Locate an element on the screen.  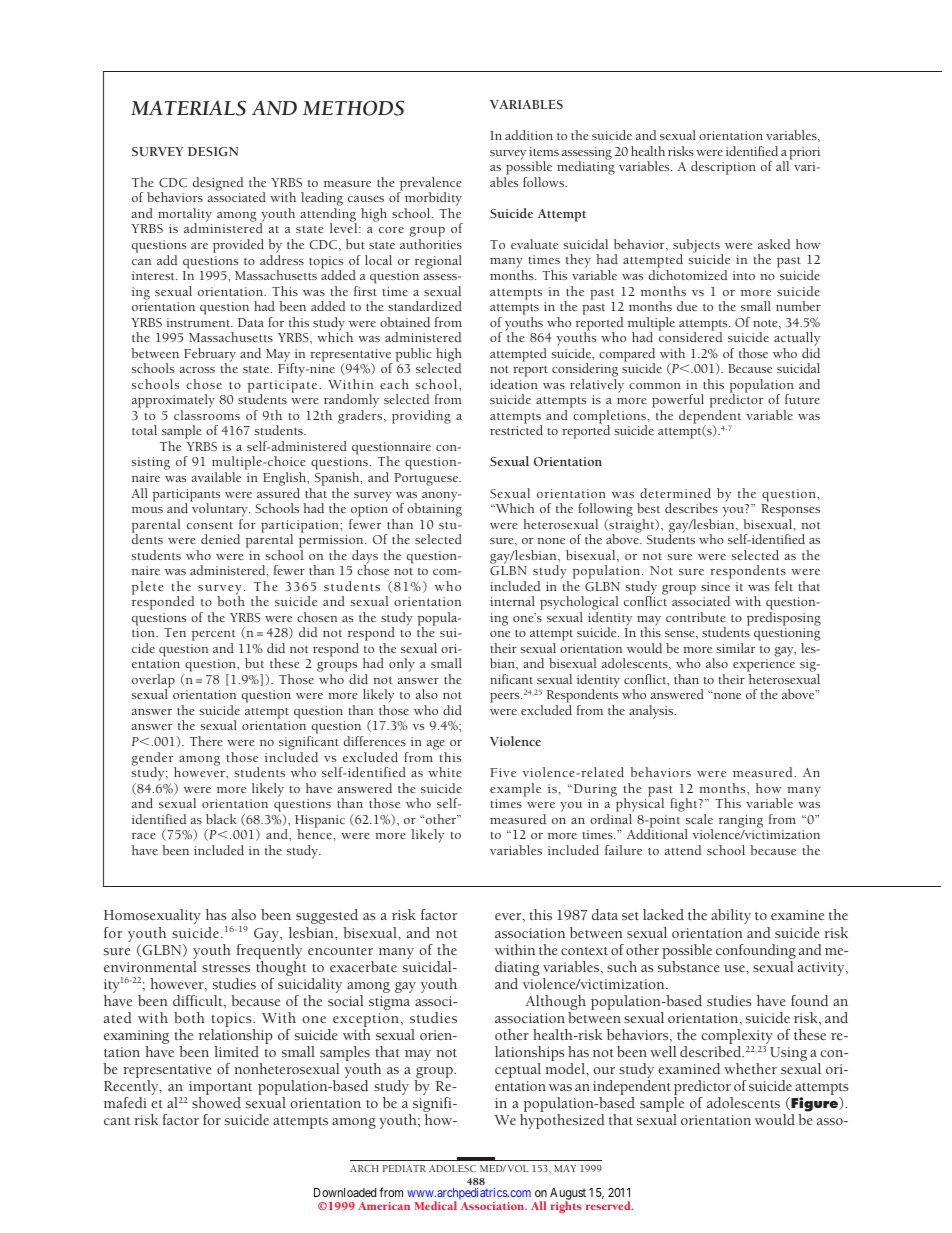
black is located at coordinates (221, 819).
